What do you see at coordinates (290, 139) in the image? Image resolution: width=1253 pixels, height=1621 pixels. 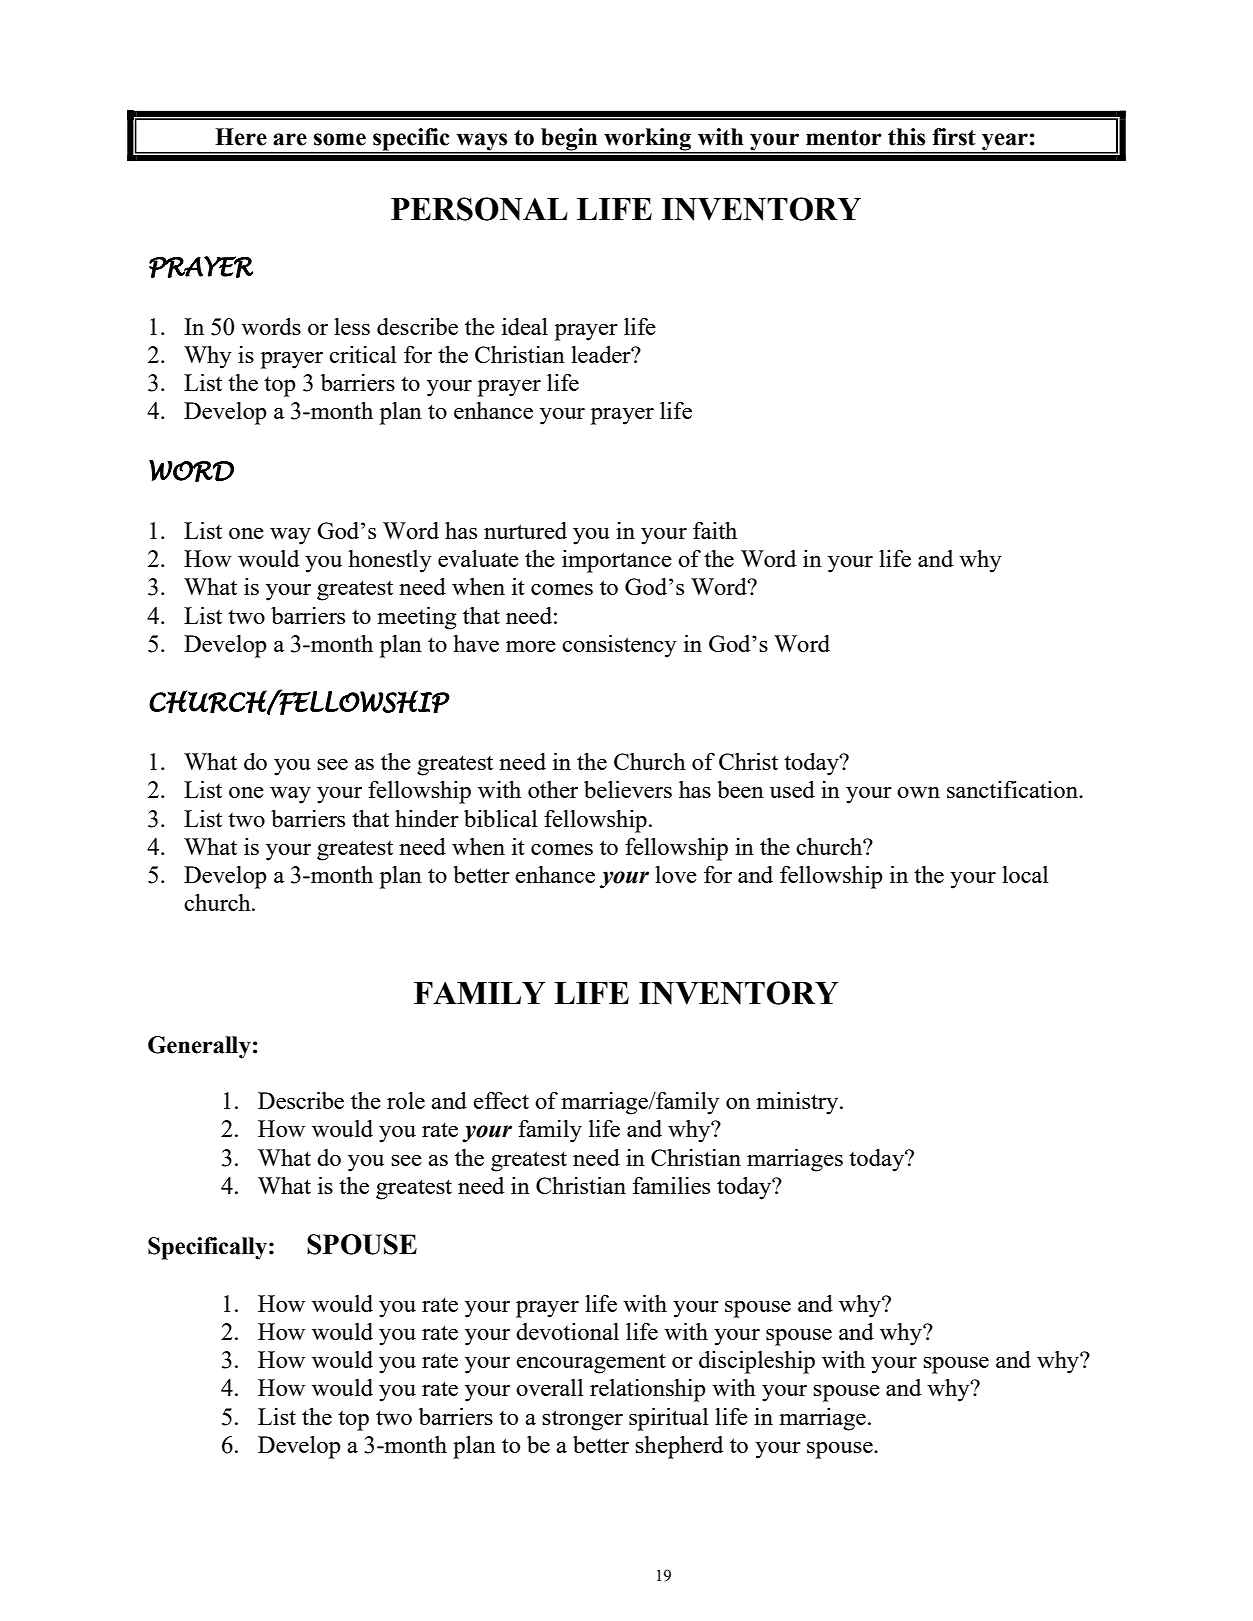 I see `are` at bounding box center [290, 139].
